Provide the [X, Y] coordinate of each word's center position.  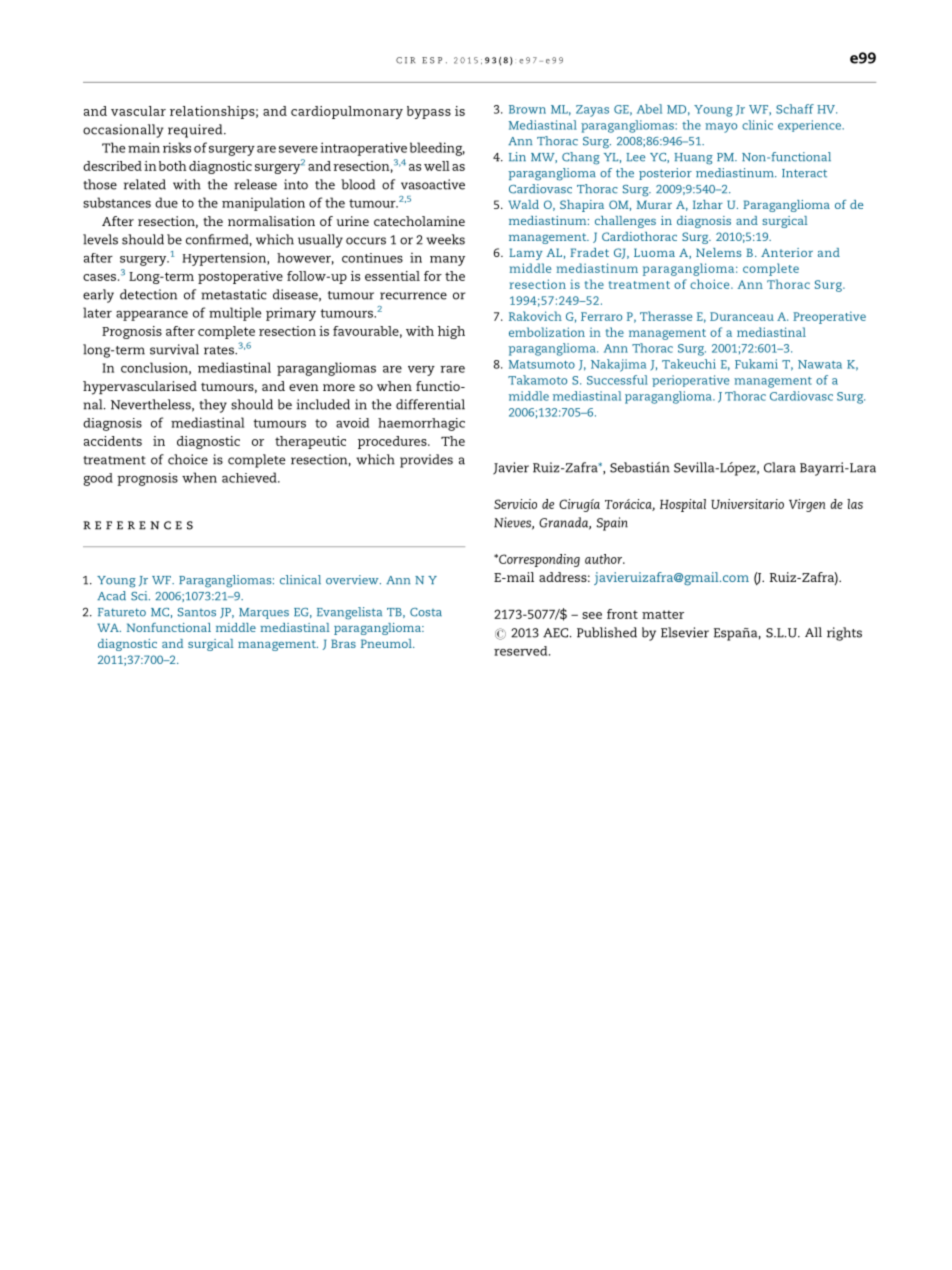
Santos [197, 612]
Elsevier [685, 632]
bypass [429, 112]
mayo [721, 128]
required [196, 131]
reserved [522, 651]
